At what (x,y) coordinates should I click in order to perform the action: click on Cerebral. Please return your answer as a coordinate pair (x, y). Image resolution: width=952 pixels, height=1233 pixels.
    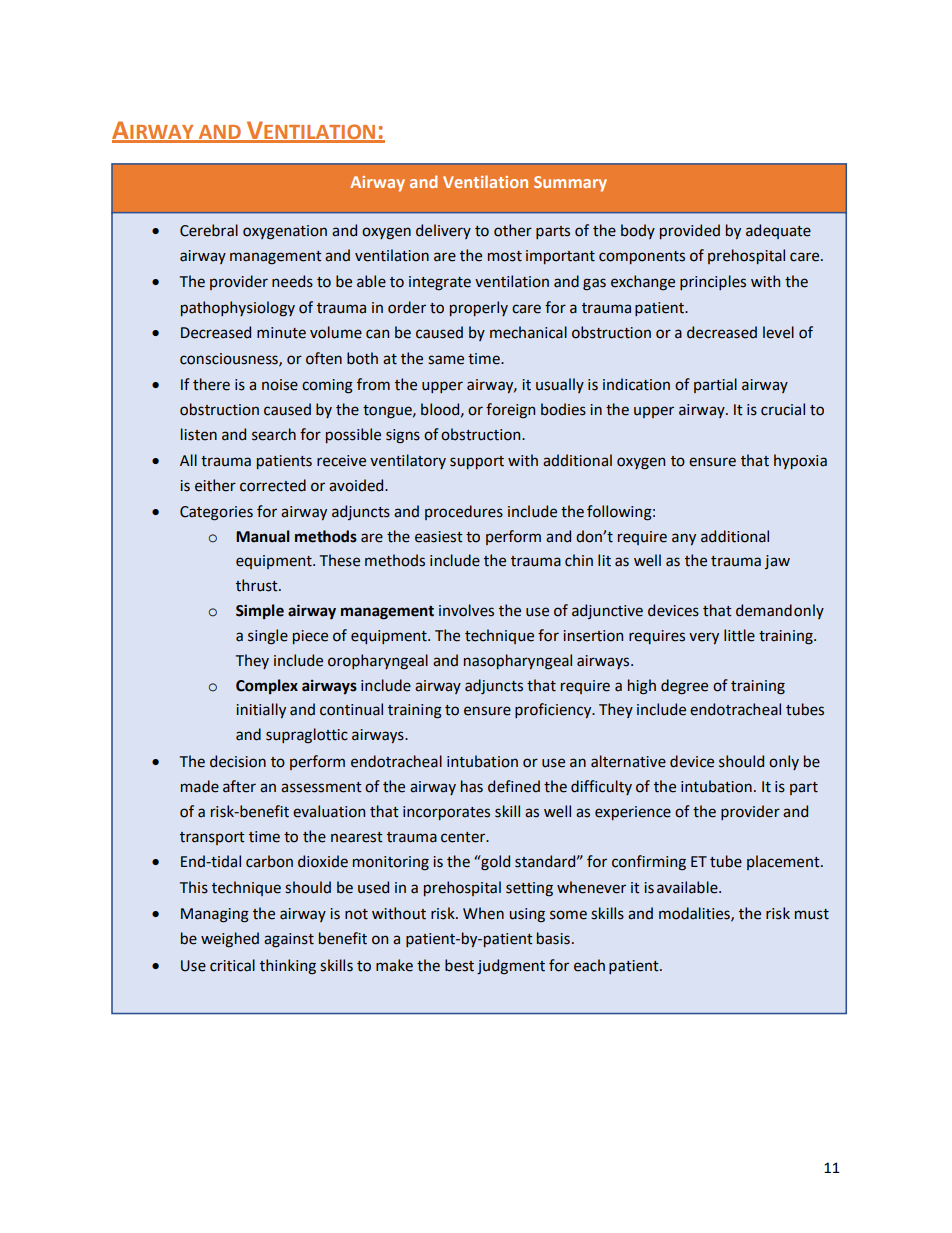
    Looking at the image, I should click on (209, 230).
